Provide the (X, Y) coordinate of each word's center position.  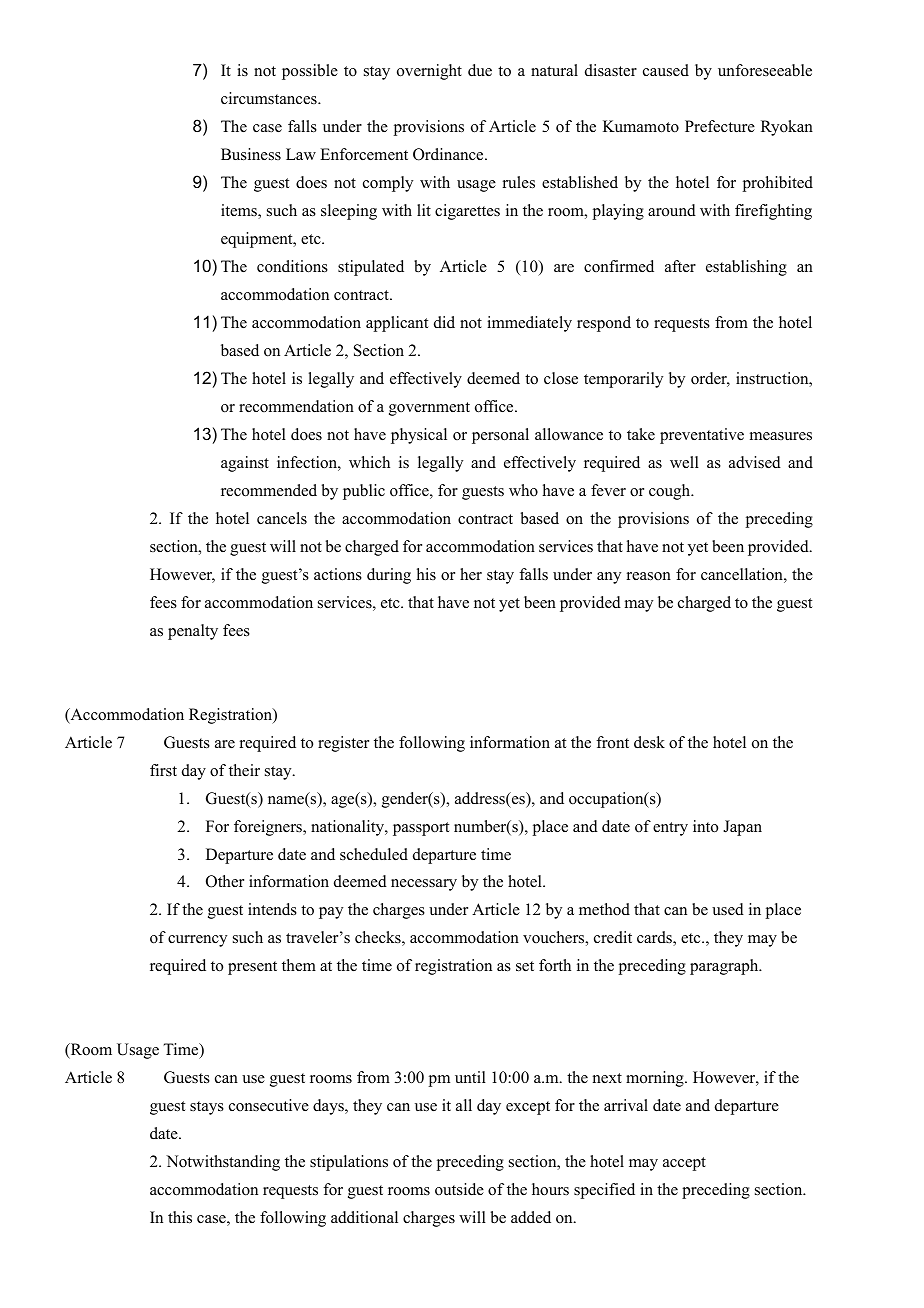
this (180, 1217)
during (389, 576)
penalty (193, 632)
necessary (424, 885)
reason (649, 576)
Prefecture (720, 126)
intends (272, 909)
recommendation (296, 406)
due (480, 70)
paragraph (725, 967)
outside (459, 1189)
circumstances (270, 98)
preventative (702, 436)
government (429, 409)
